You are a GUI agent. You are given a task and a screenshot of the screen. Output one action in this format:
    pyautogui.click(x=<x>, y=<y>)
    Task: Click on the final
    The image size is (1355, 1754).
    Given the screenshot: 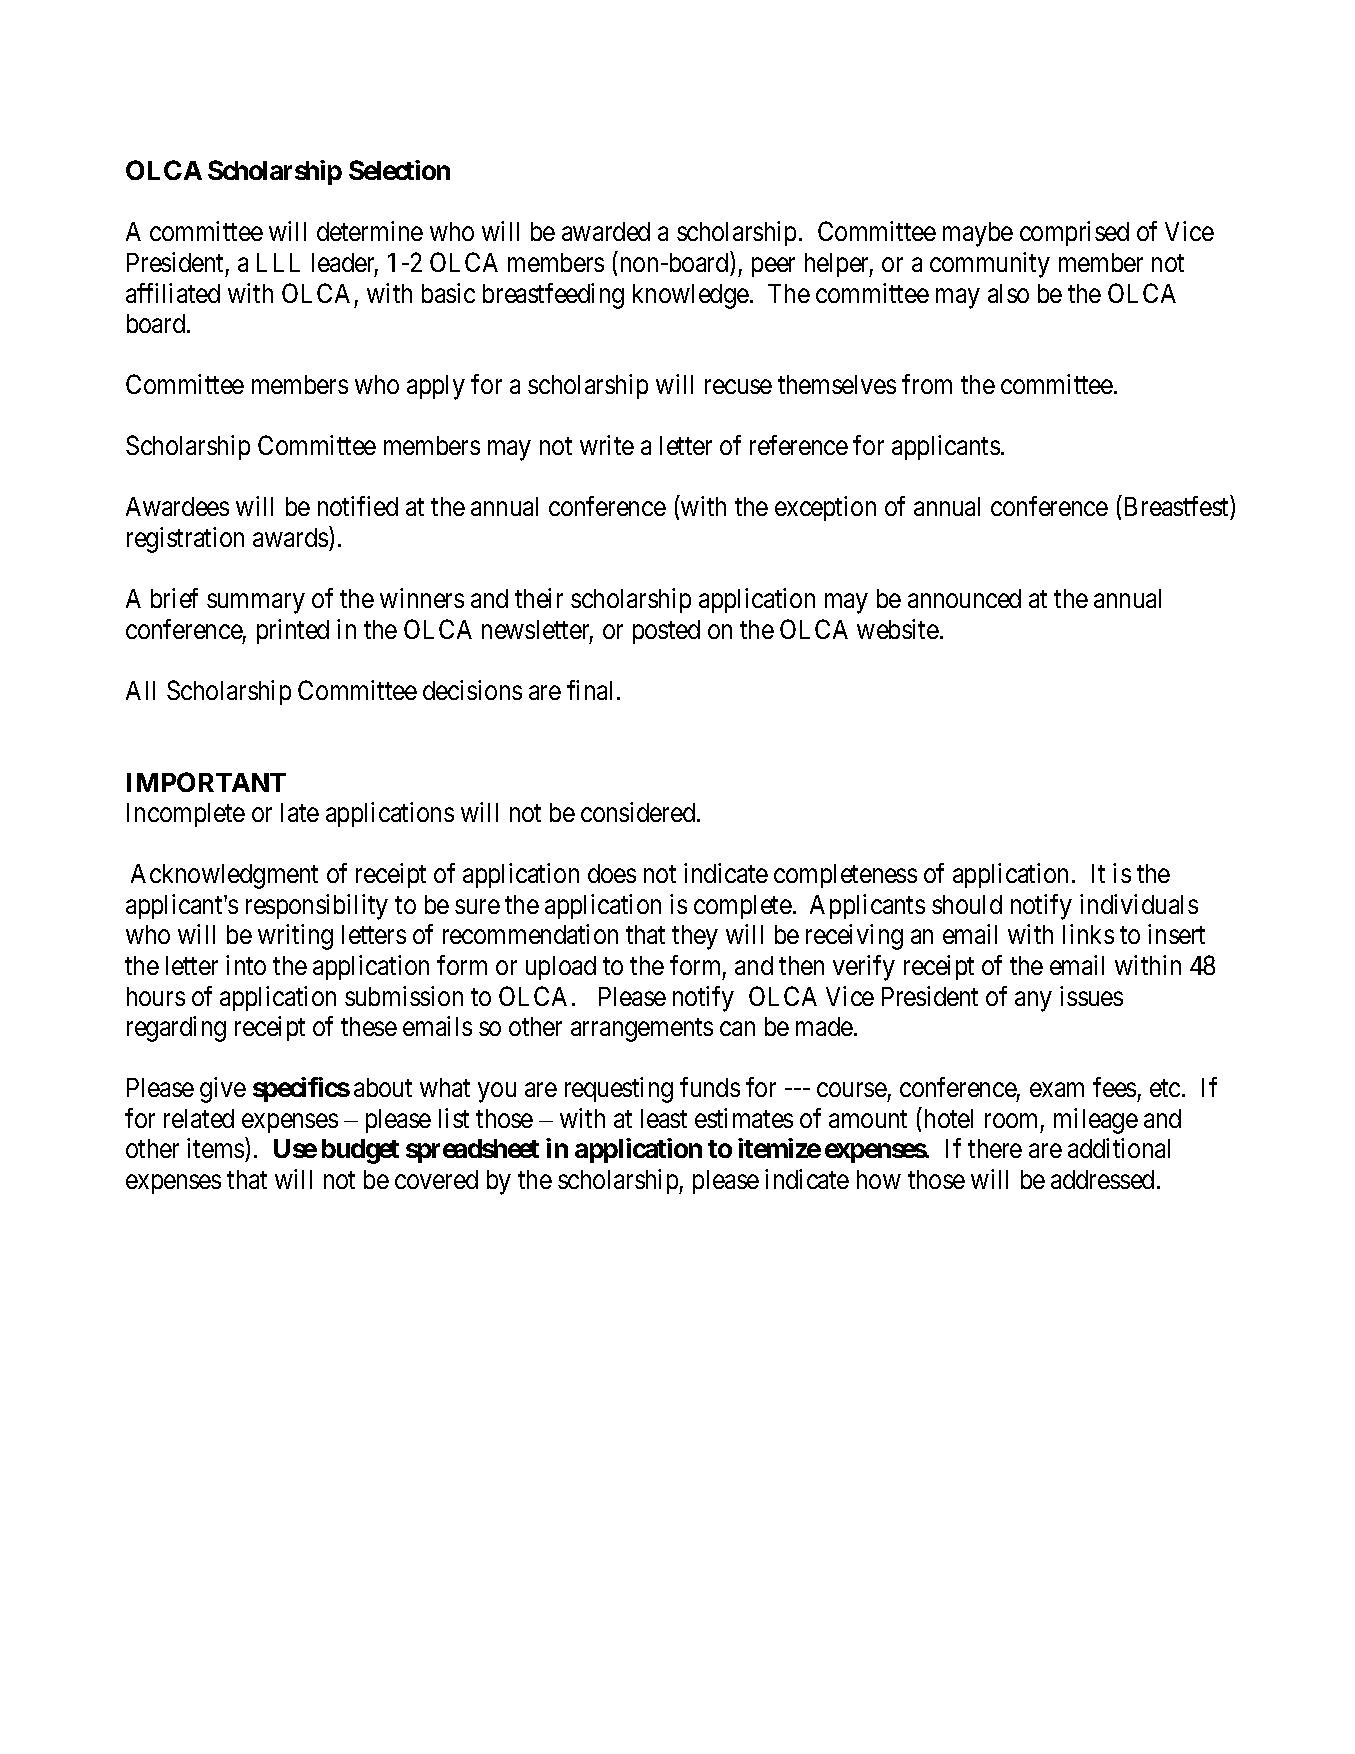 What is the action you would take?
    pyautogui.click(x=592, y=690)
